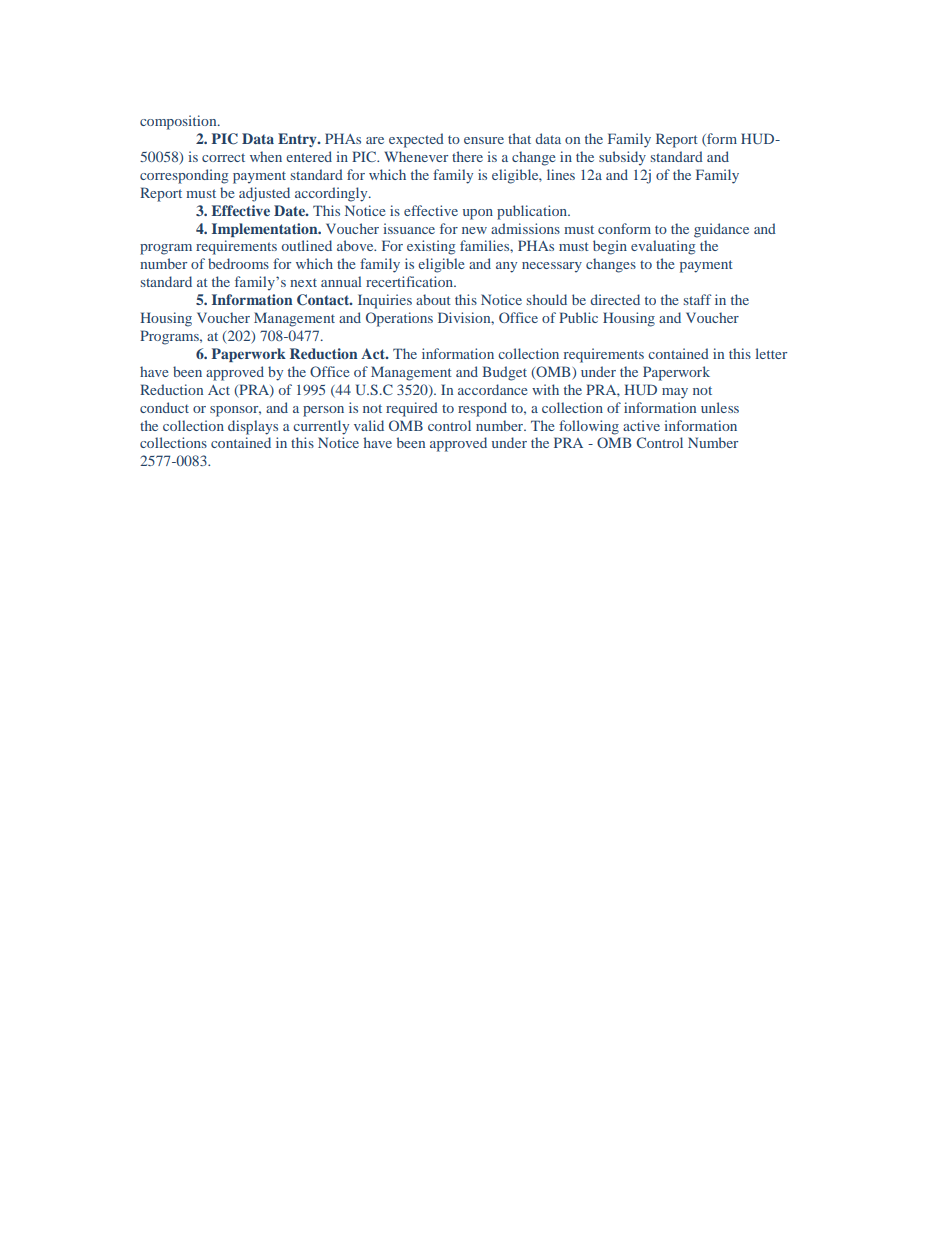  What do you see at coordinates (431, 247) in the screenshot?
I see `existing` at bounding box center [431, 247].
